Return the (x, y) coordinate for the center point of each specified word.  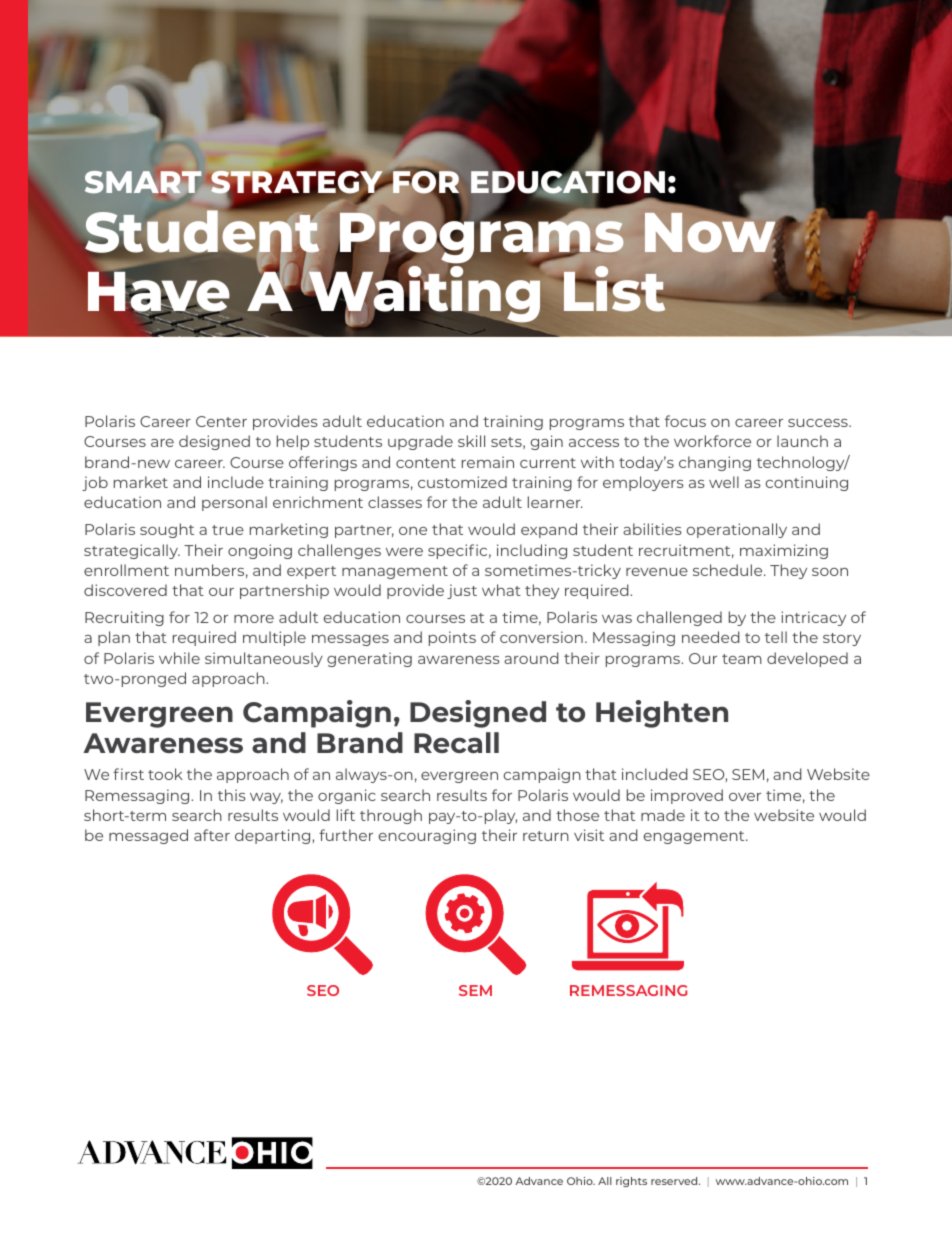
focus (685, 421)
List (615, 289)
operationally (737, 530)
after (212, 835)
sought (167, 530)
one (413, 531)
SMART (143, 182)
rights (631, 1182)
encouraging (427, 836)
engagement (695, 837)
